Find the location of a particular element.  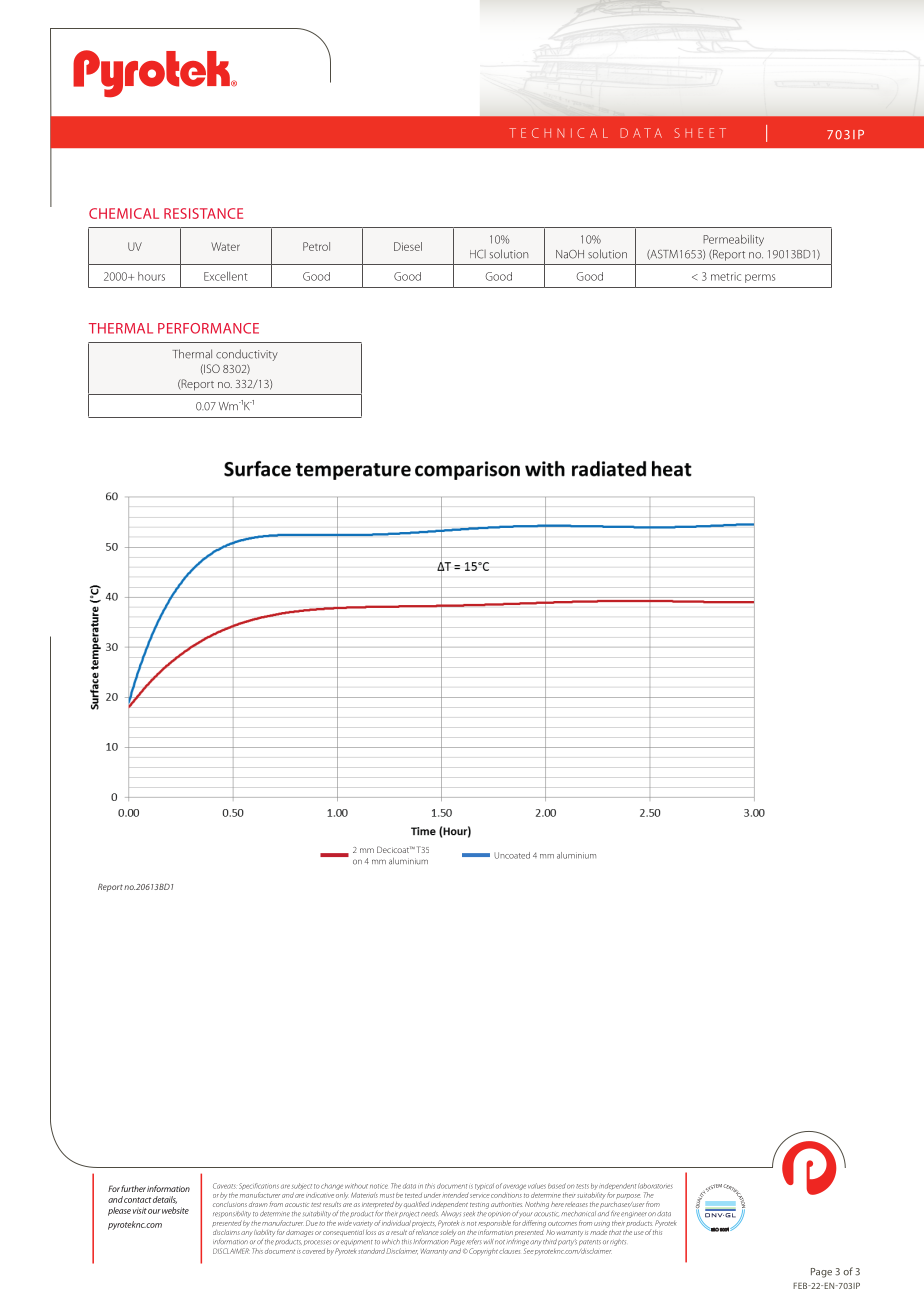

Permeability is located at coordinates (733, 240).
